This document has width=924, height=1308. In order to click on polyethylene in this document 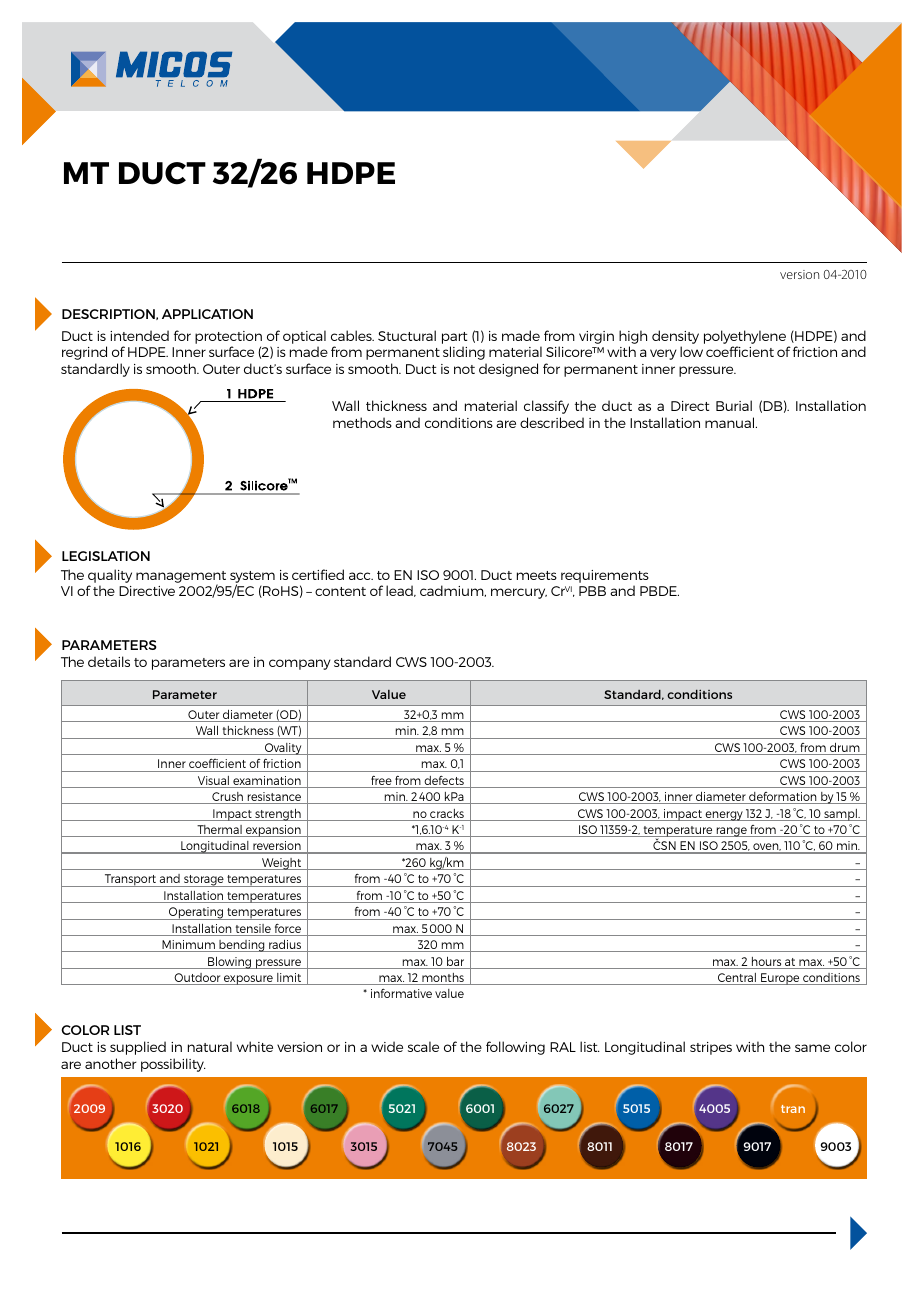, I will do `click(745, 337)`.
